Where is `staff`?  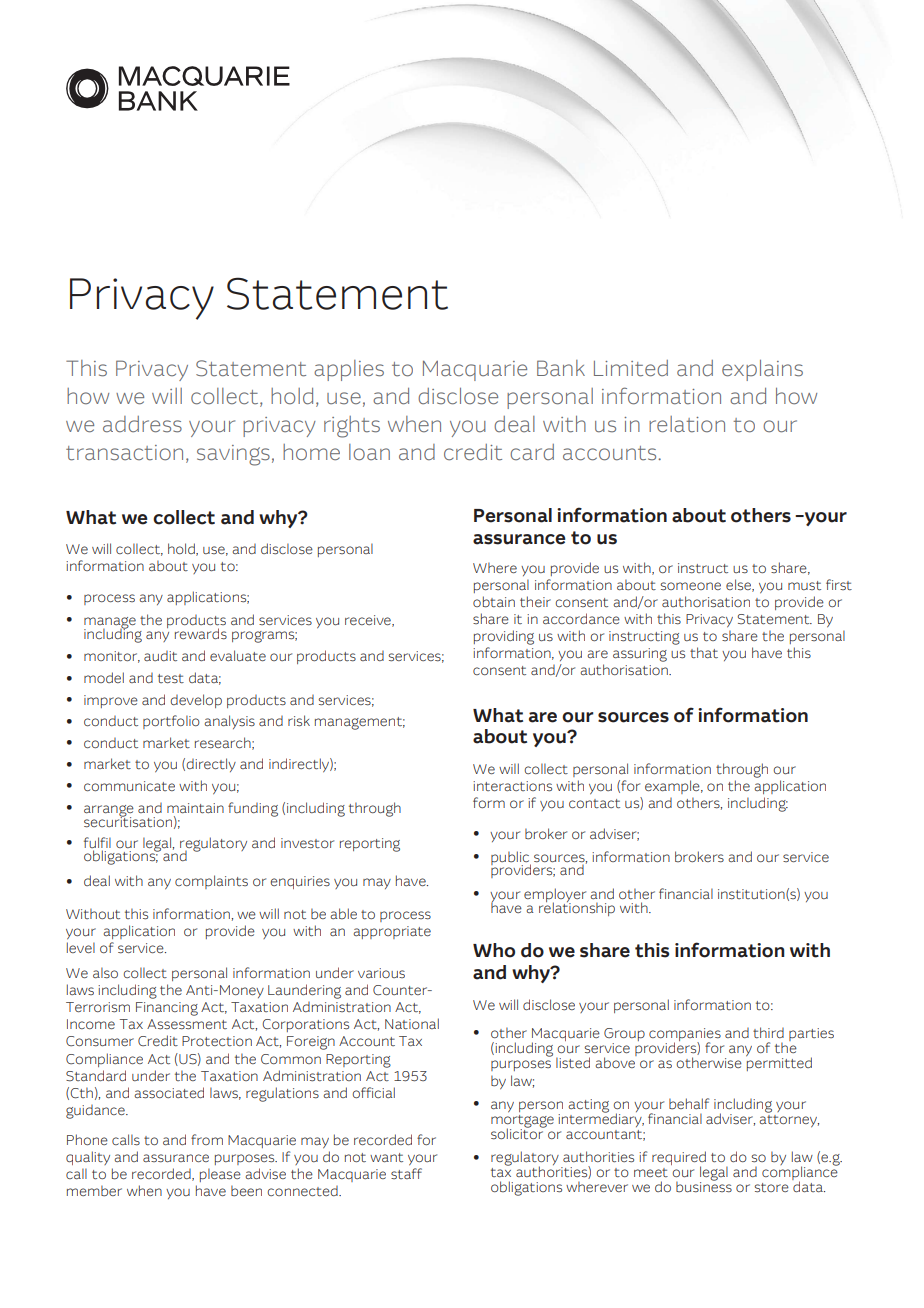 staff is located at coordinates (406, 1173).
